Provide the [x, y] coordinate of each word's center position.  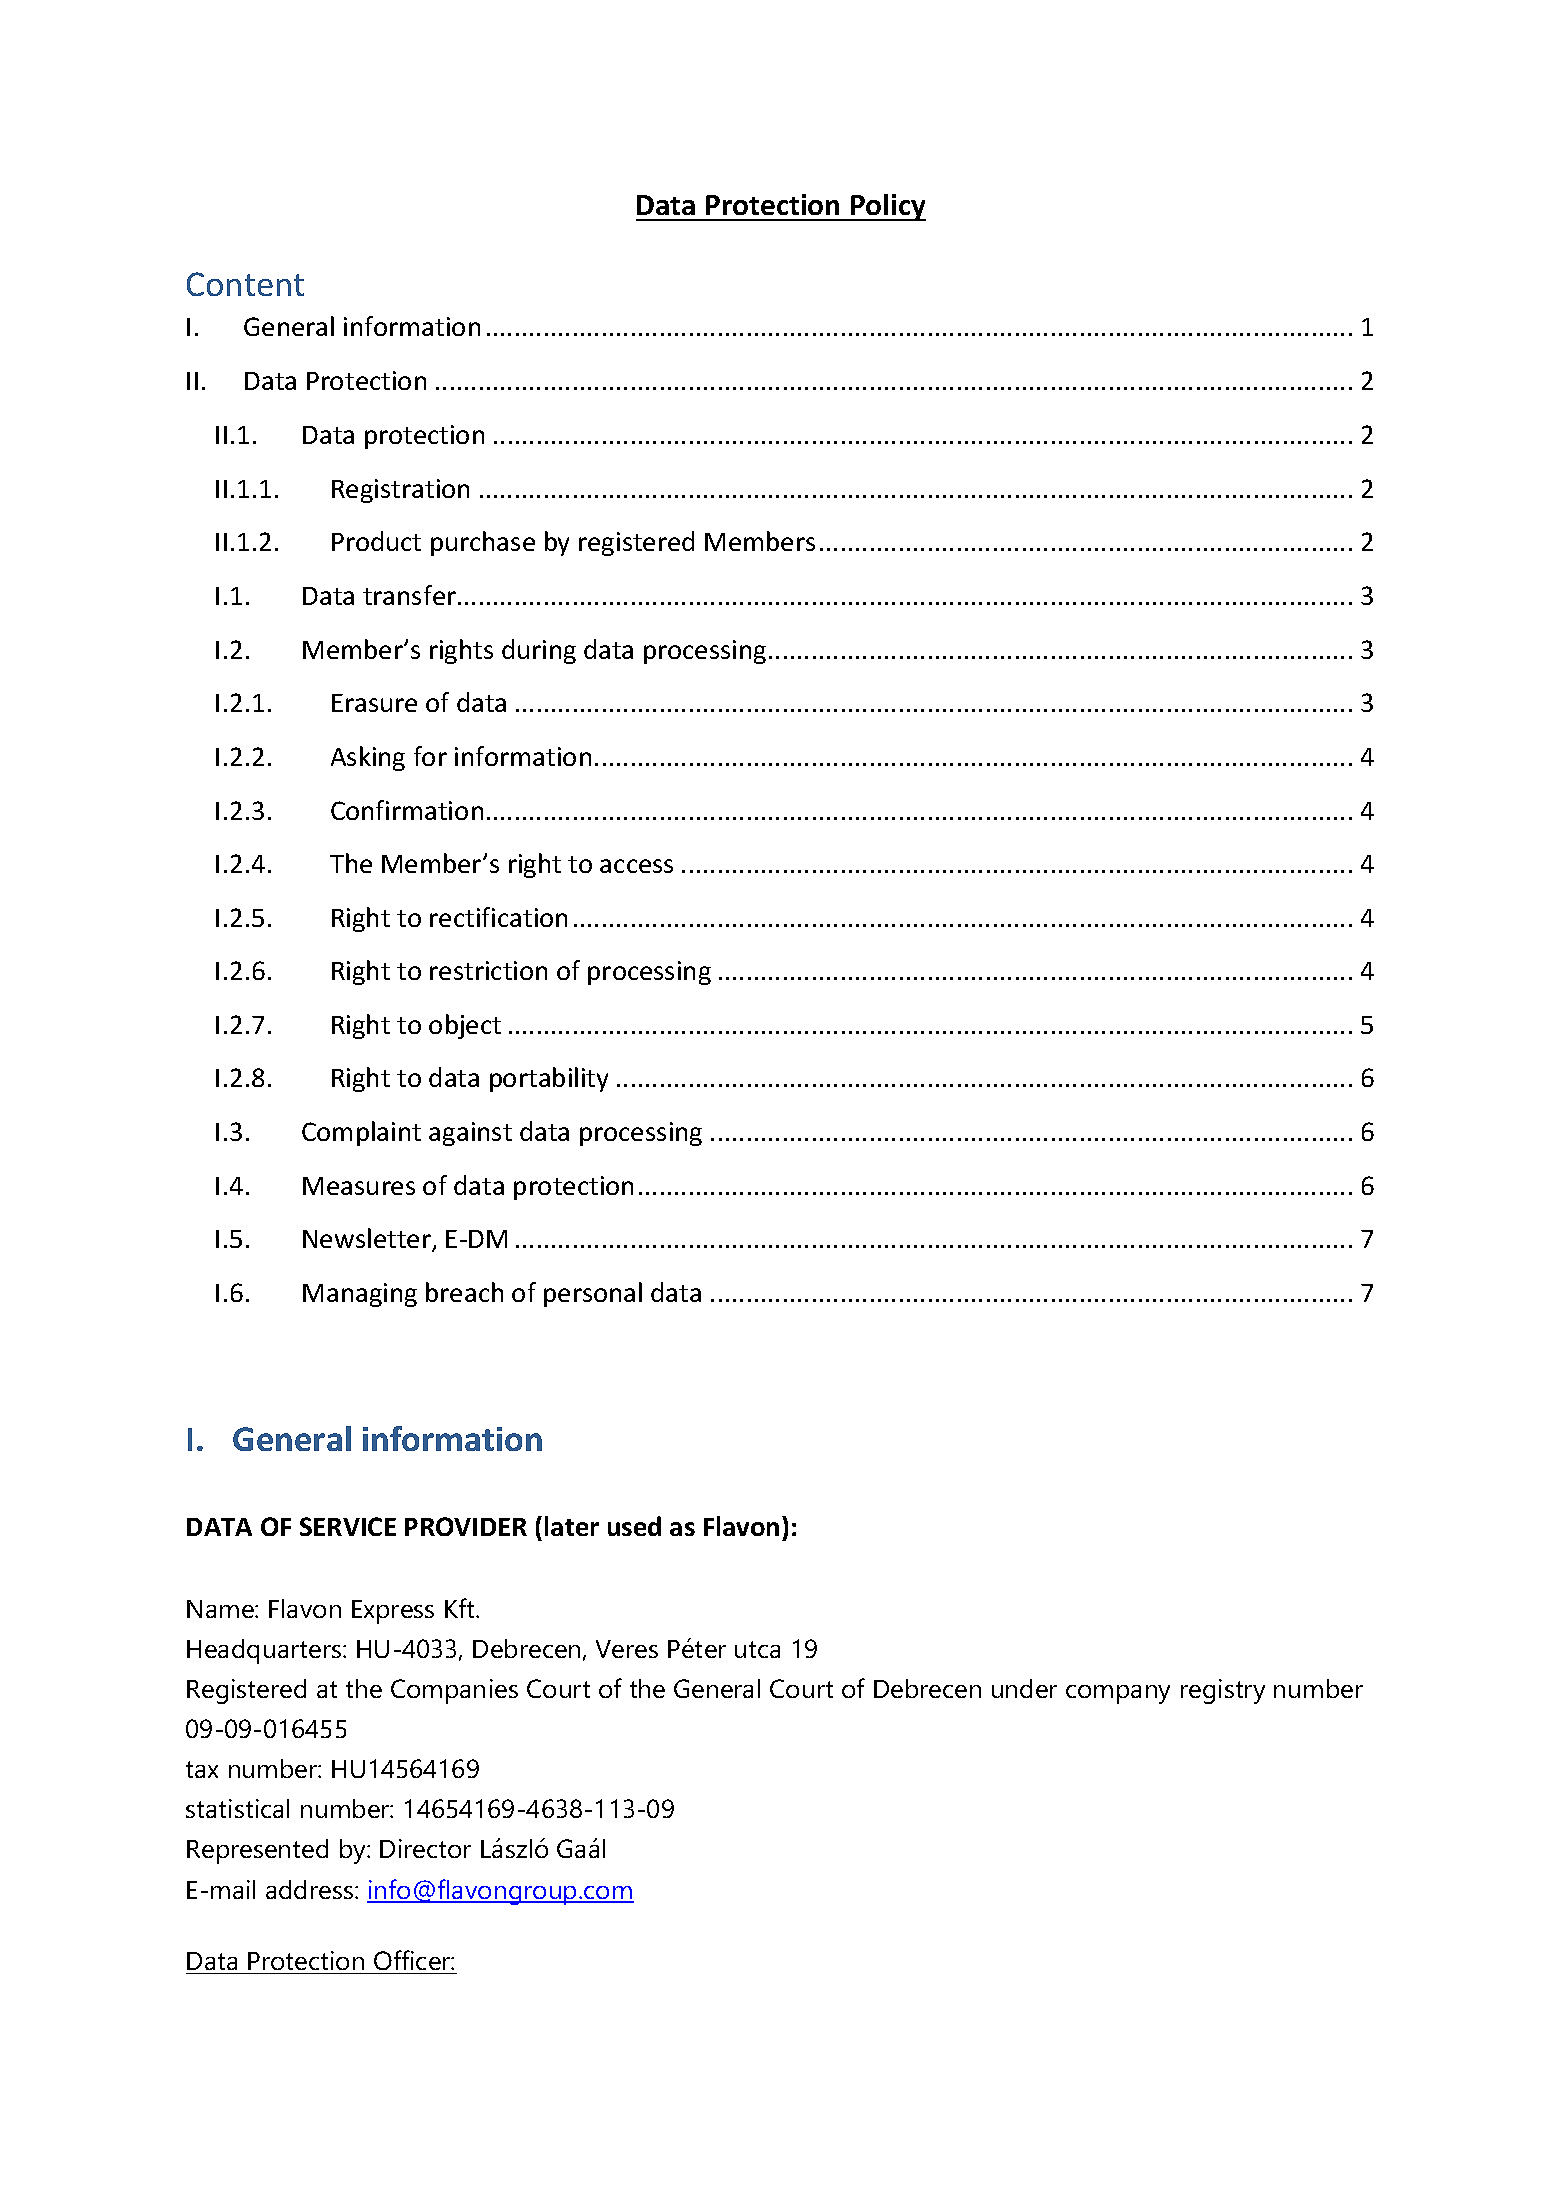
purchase [483, 543]
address [311, 1889]
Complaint [361, 1133]
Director [425, 1848]
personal [593, 1294]
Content [245, 284]
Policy [887, 207]
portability [549, 1079]
